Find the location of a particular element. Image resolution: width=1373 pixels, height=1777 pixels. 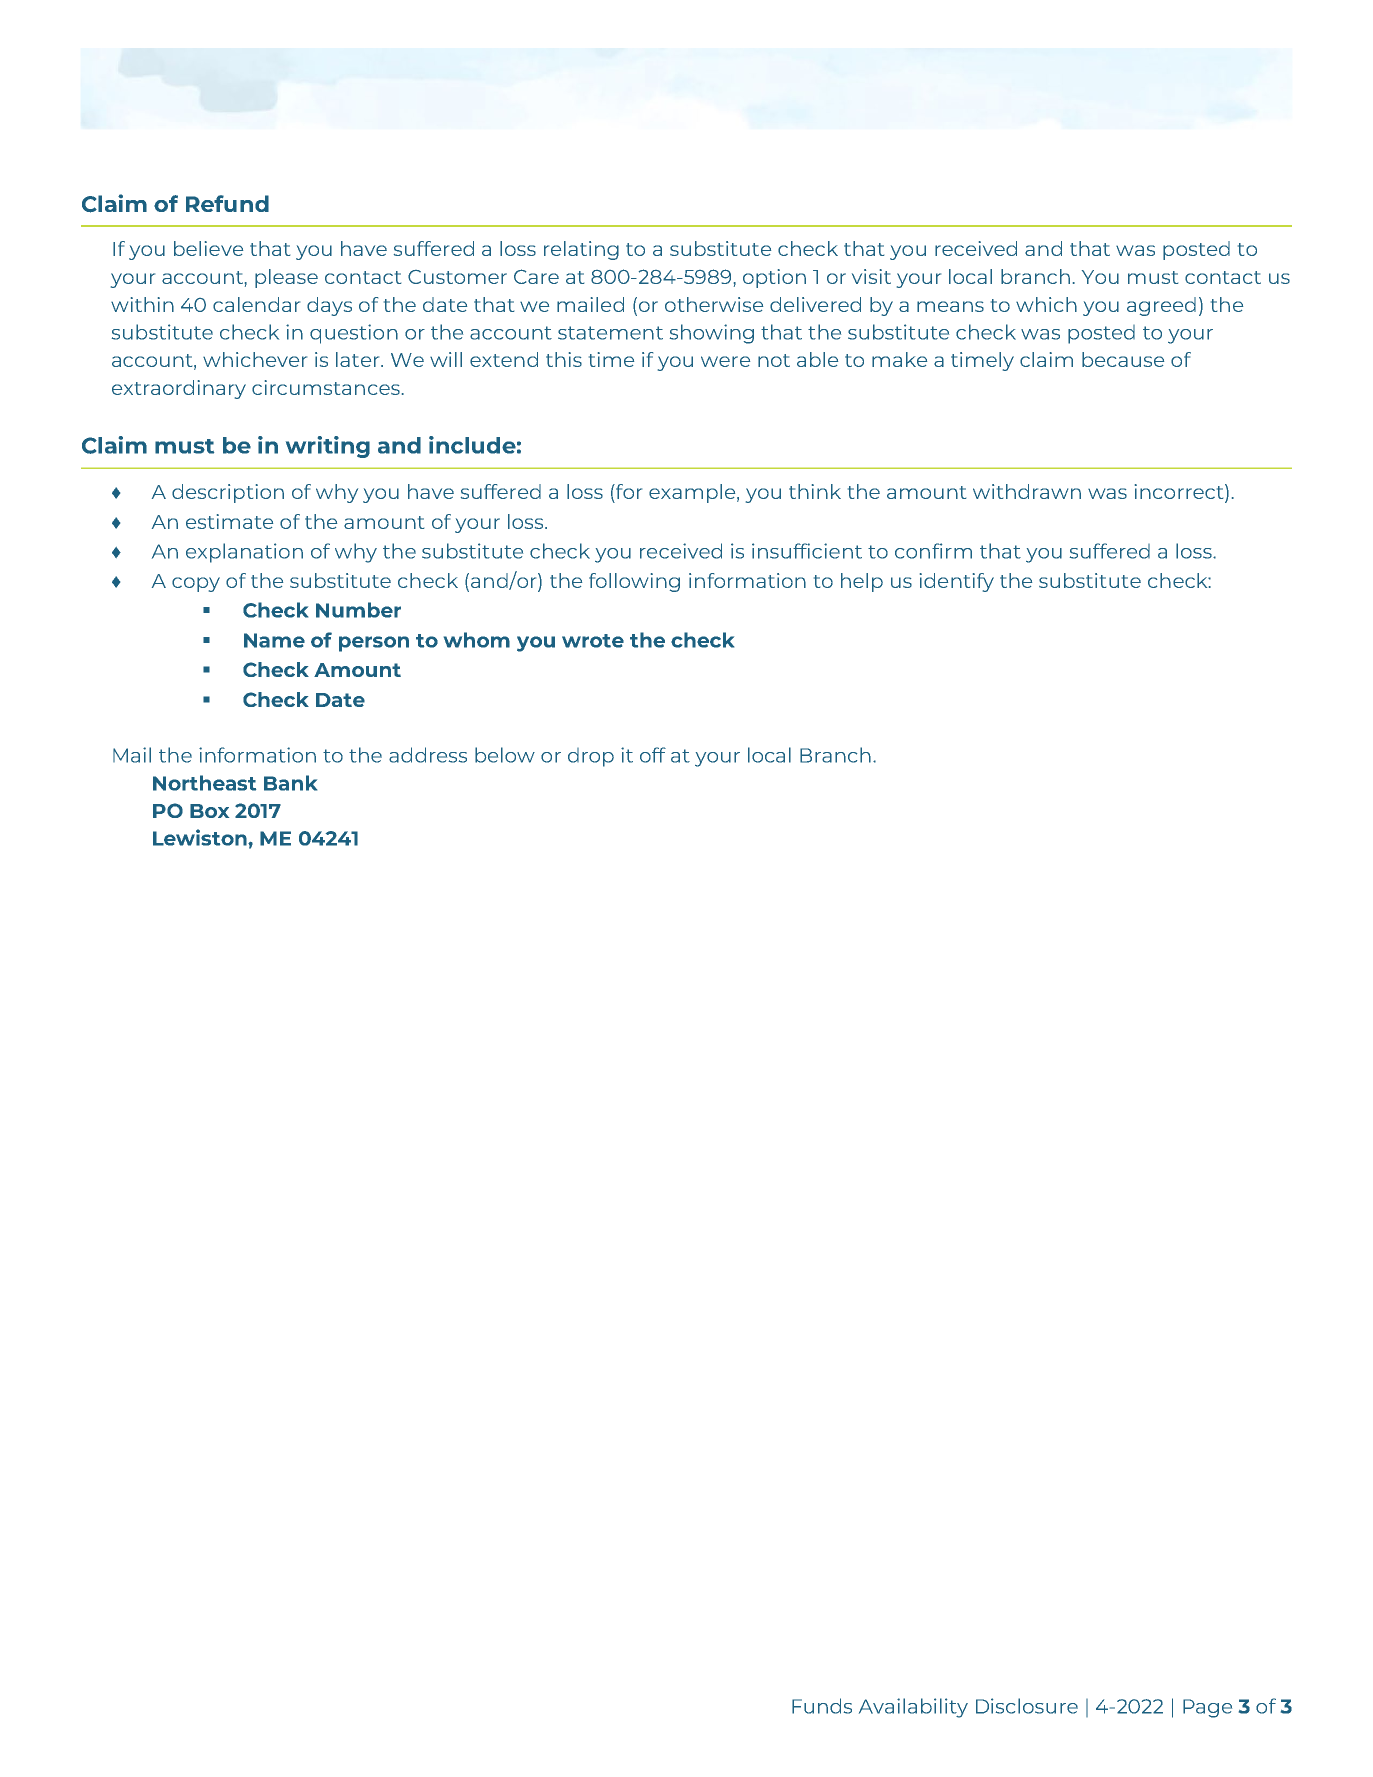

Box is located at coordinates (209, 811).
